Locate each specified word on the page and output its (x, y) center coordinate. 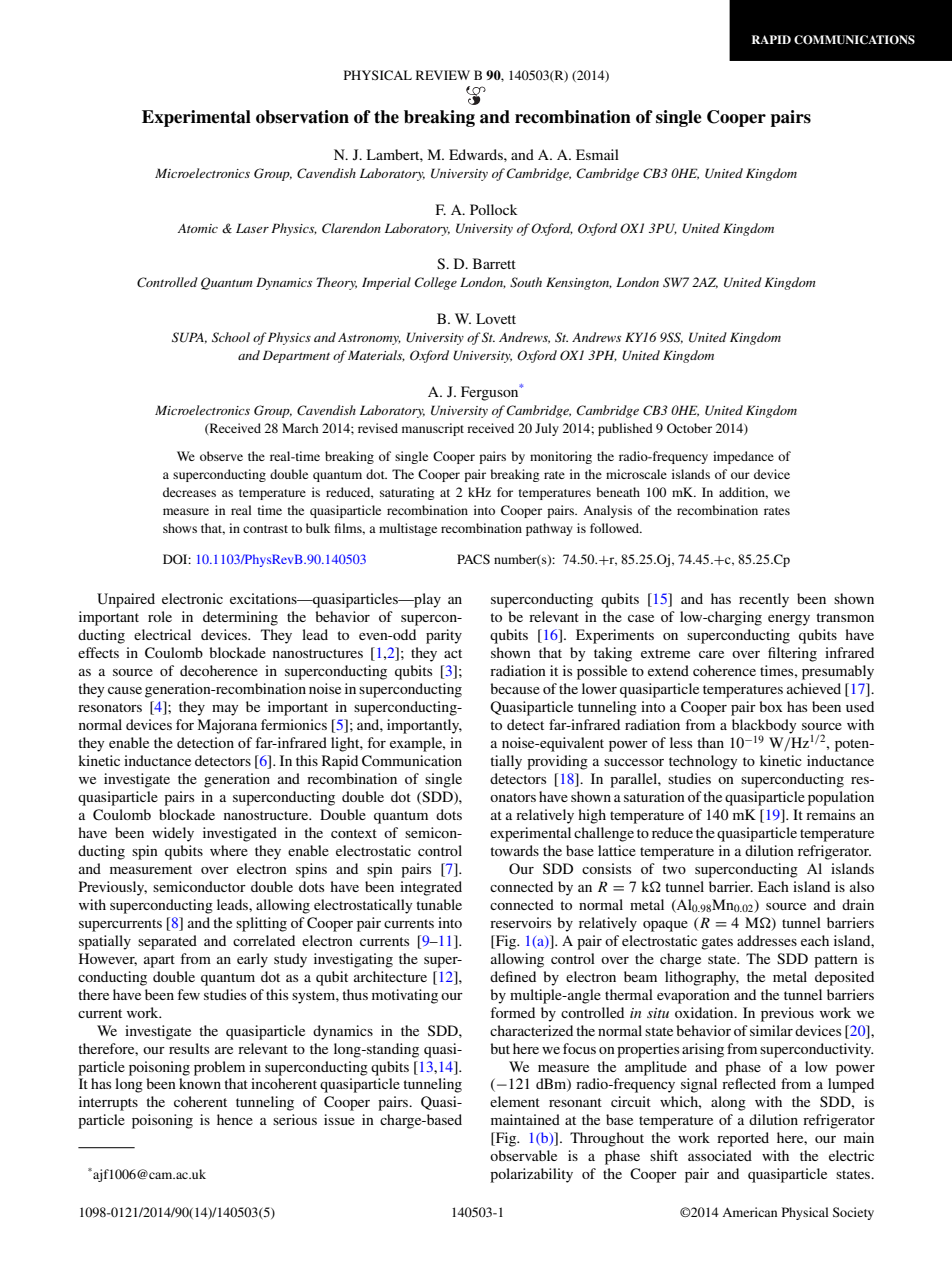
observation (302, 117)
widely (173, 834)
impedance (743, 457)
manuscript (433, 429)
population (841, 798)
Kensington (579, 283)
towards (514, 850)
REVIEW (443, 75)
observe (221, 456)
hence (235, 1119)
